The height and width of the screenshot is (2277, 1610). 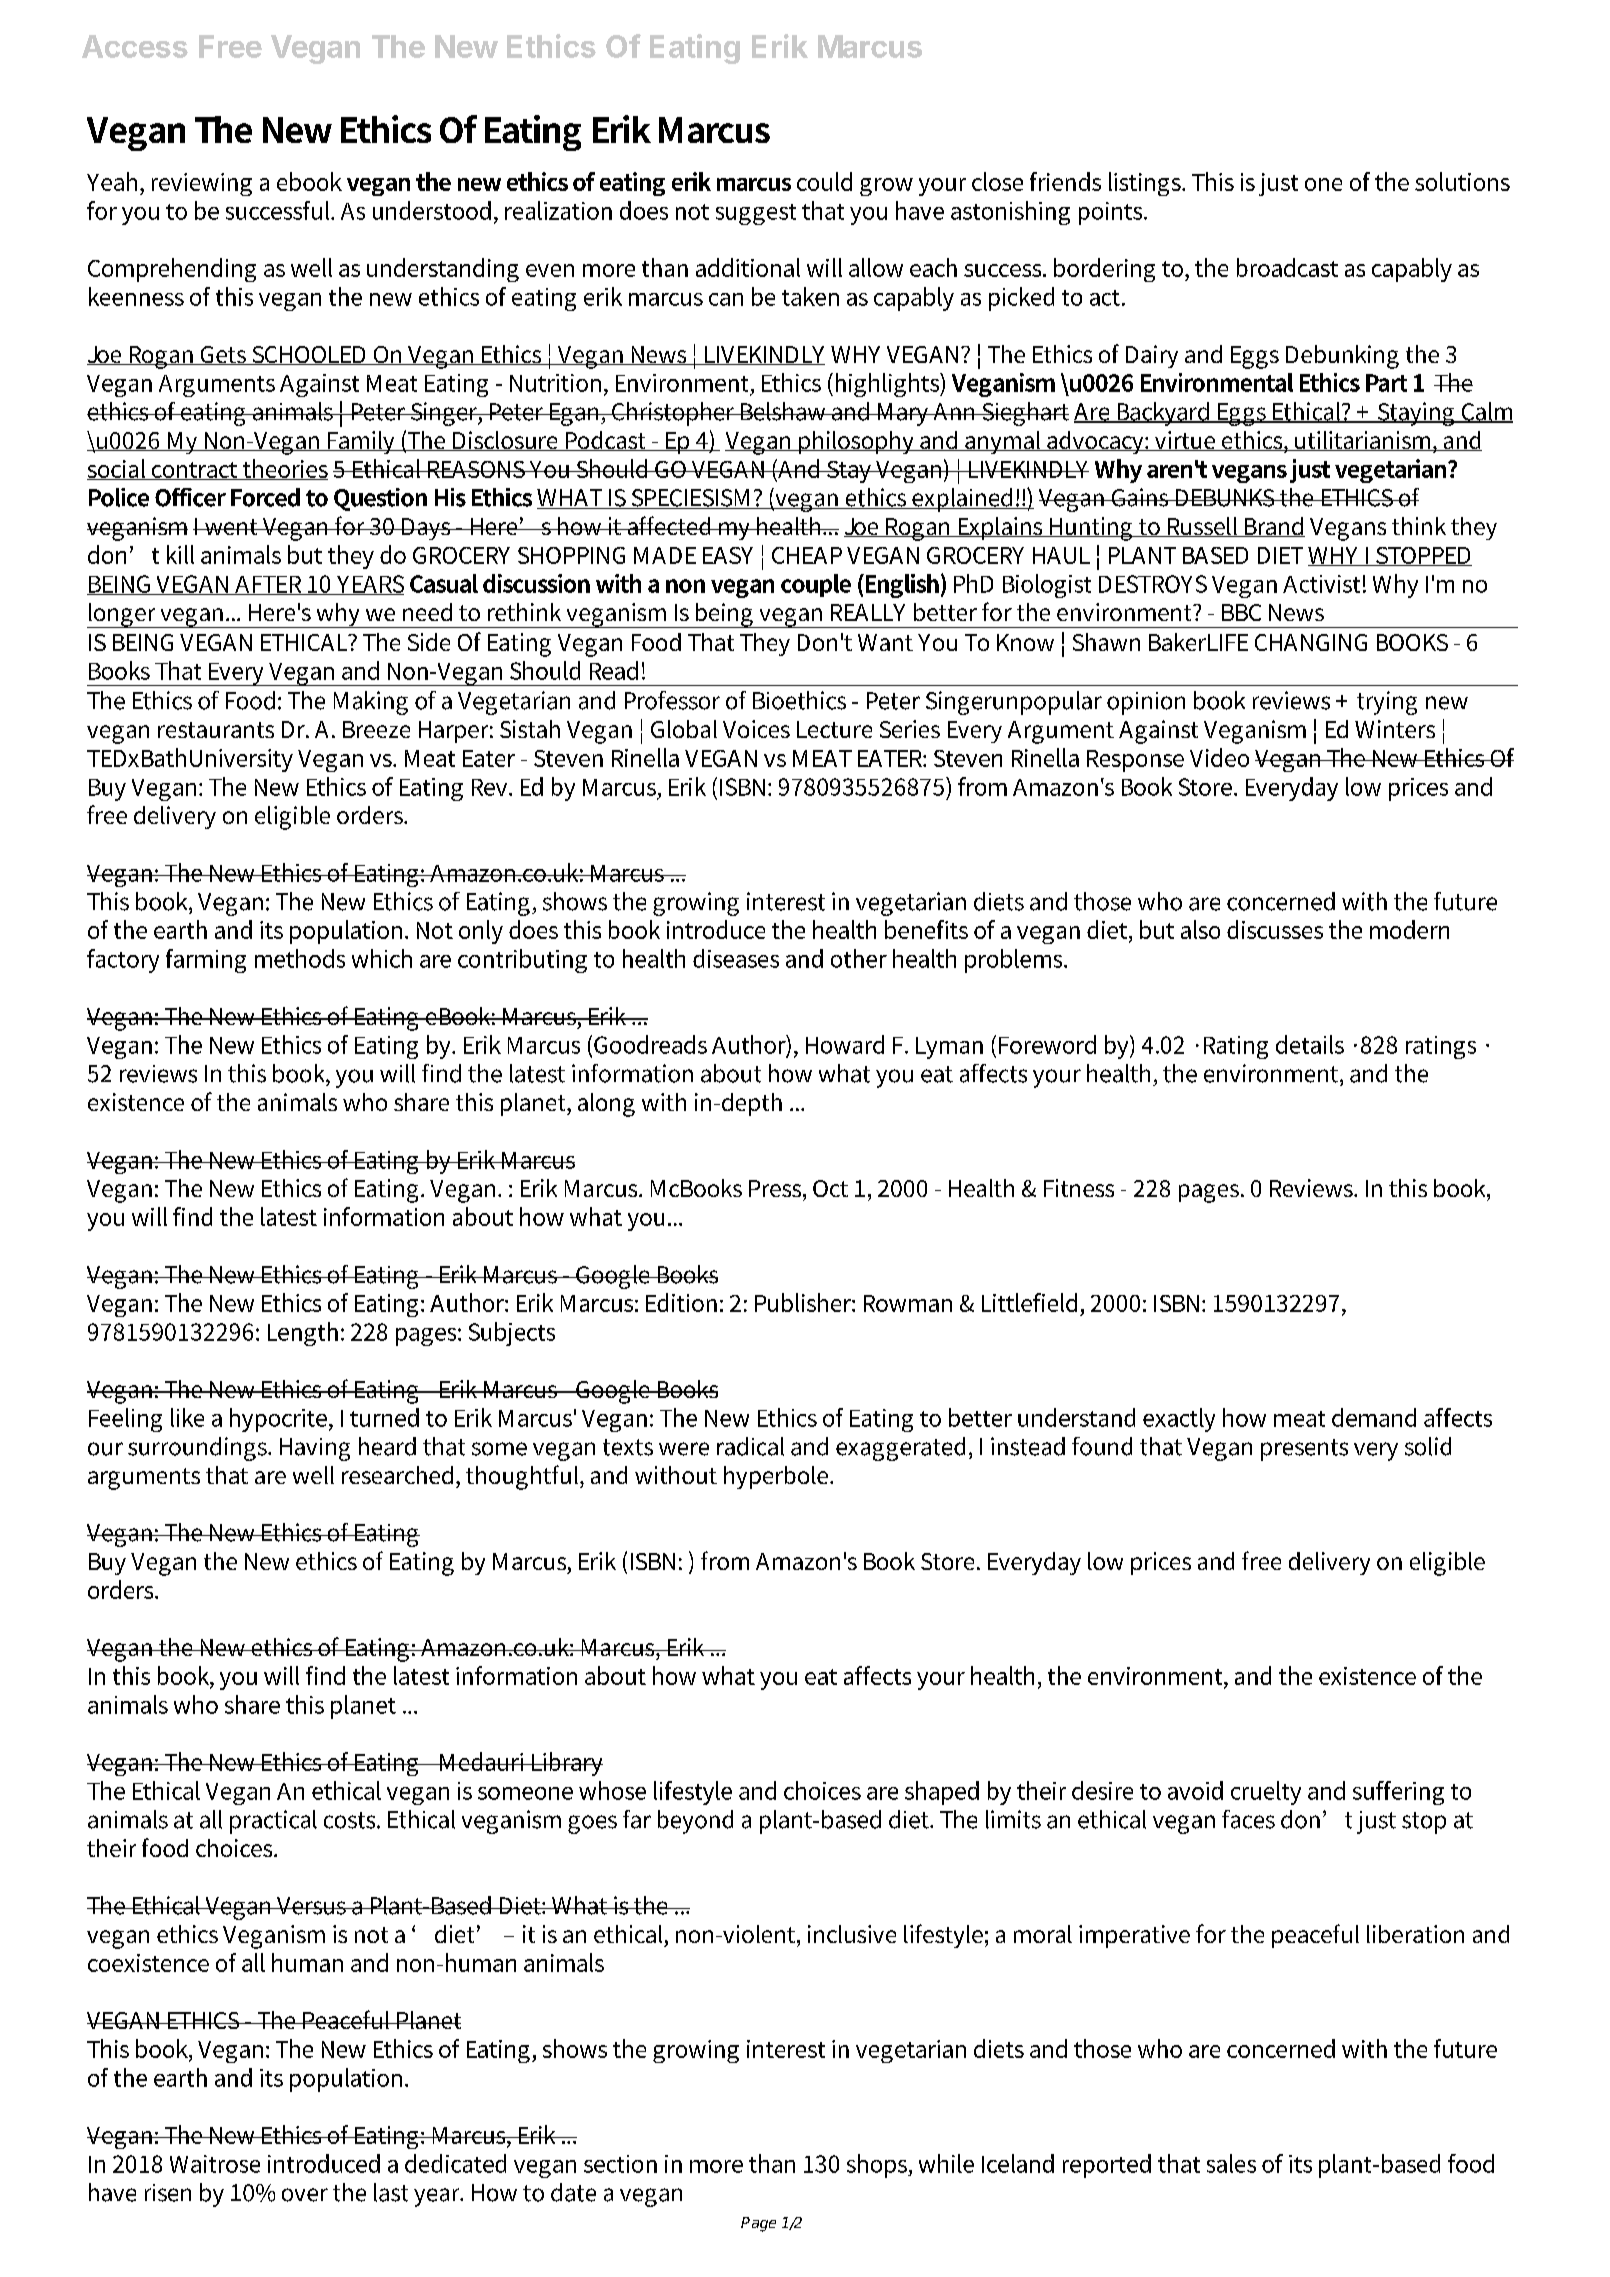 What do you see at coordinates (834, 729) in the screenshot?
I see `Lecture` at bounding box center [834, 729].
